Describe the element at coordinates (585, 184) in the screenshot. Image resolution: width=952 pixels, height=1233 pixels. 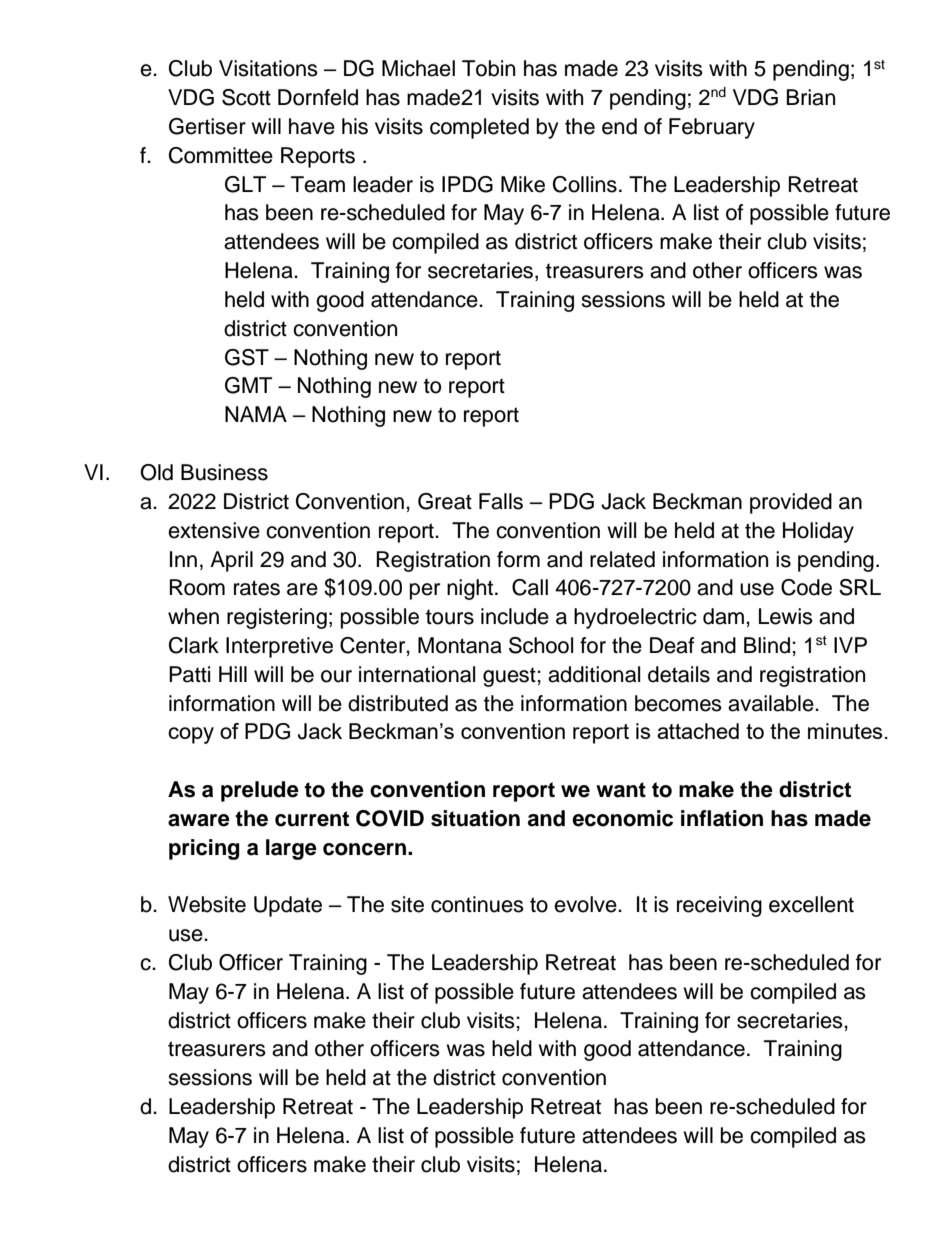
I see `Collins` at that location.
